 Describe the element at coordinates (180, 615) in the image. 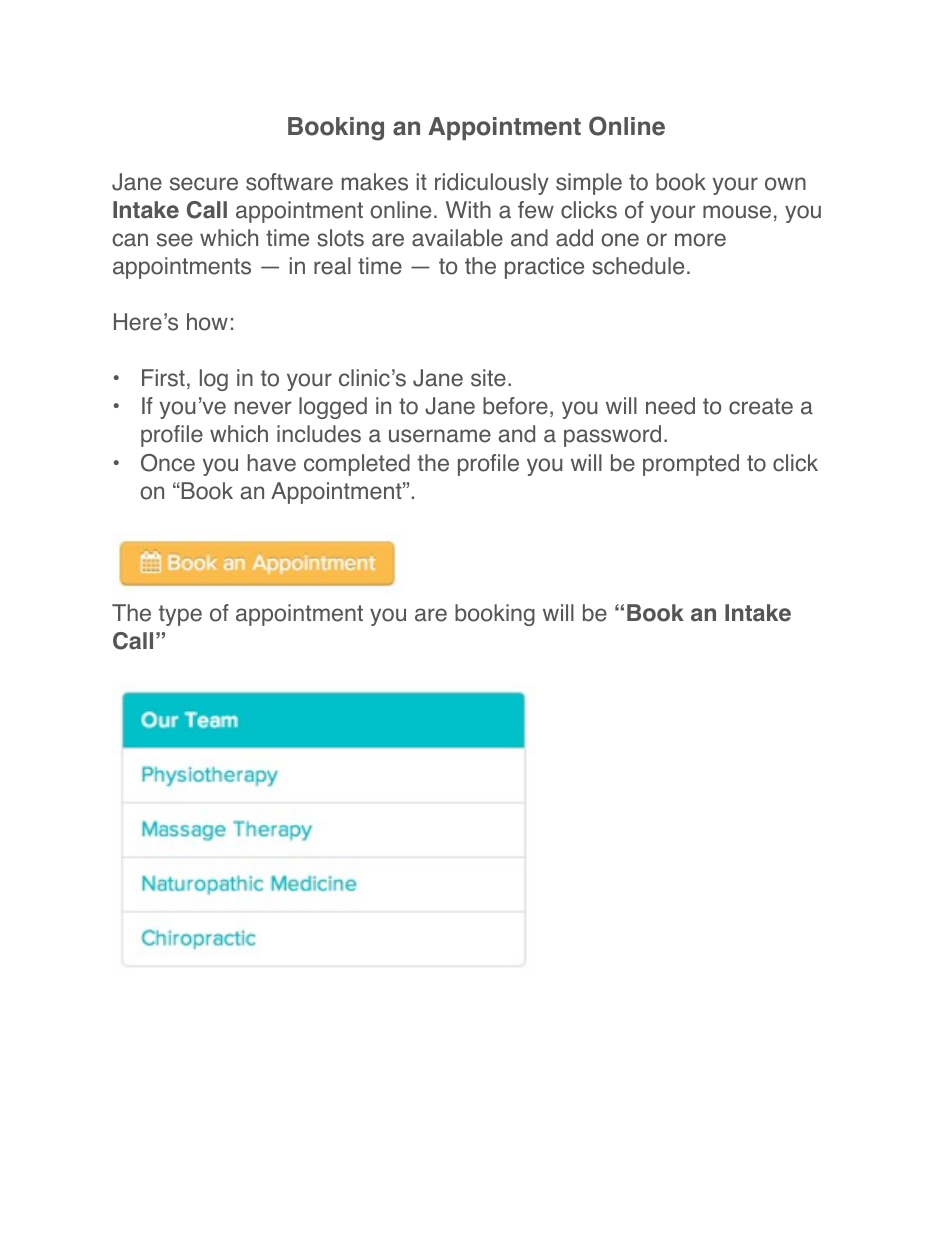

I see `type` at that location.
